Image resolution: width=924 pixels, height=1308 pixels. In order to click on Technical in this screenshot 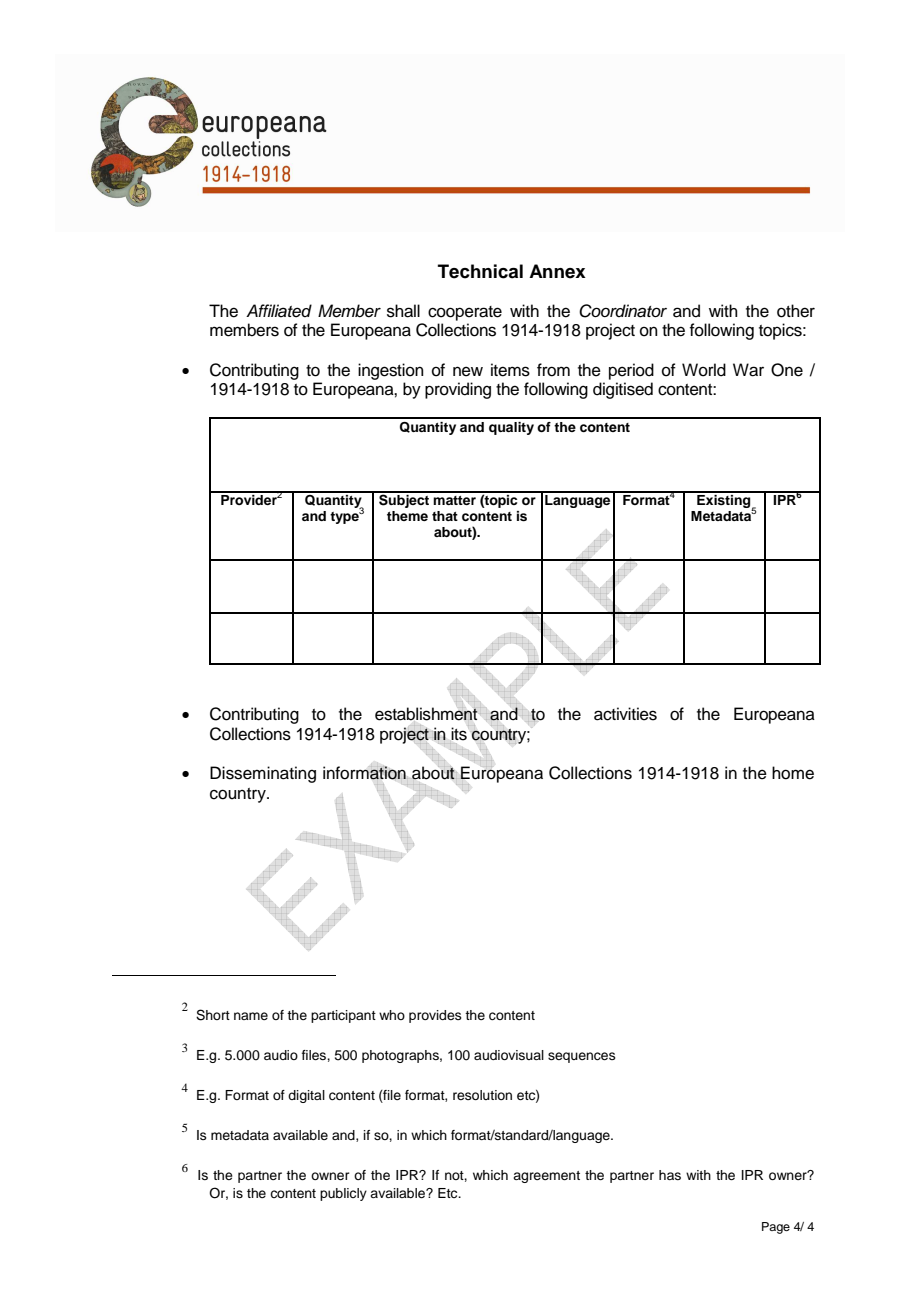, I will do `click(480, 271)`.
